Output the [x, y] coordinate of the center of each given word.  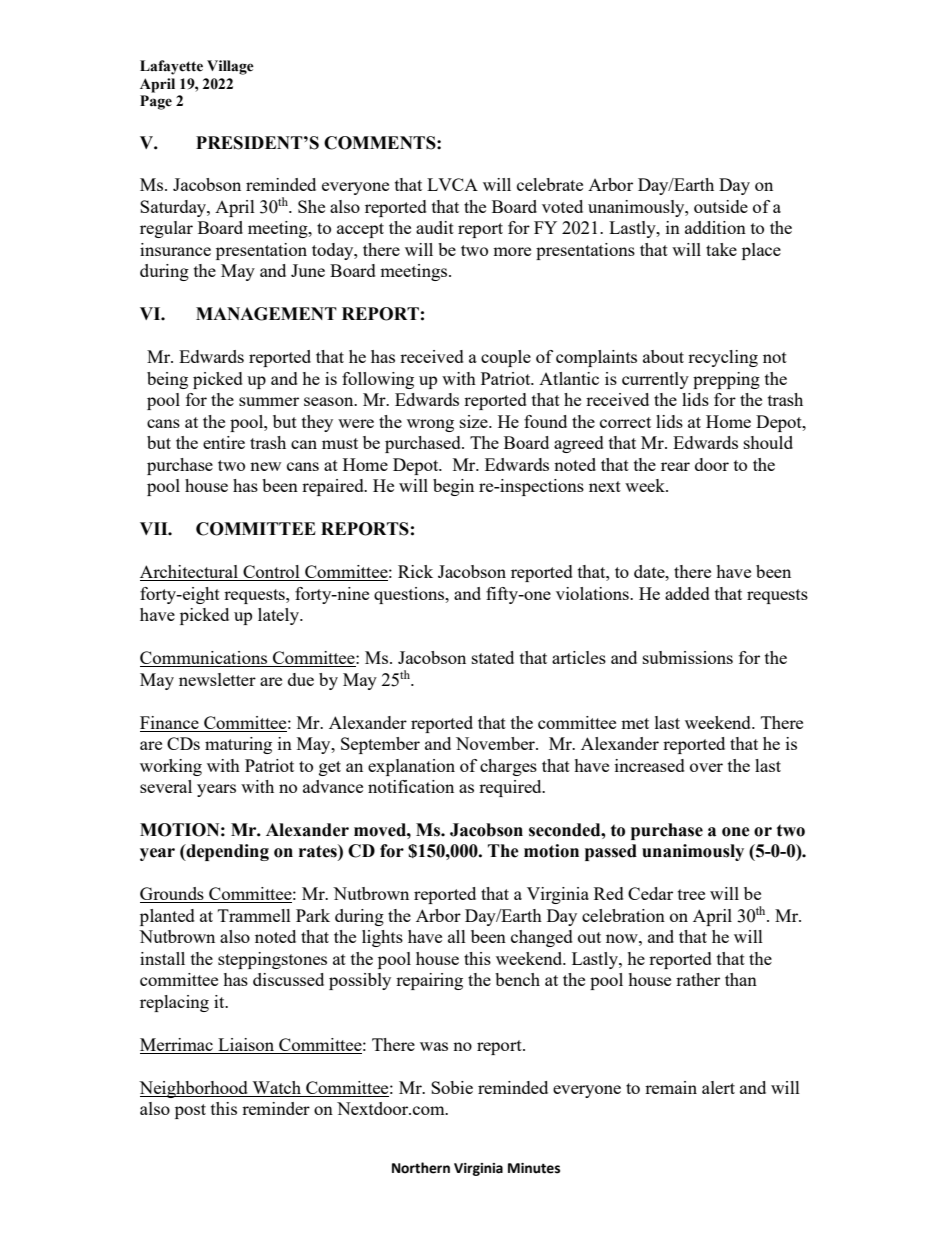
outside [721, 206]
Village [230, 67]
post [190, 1111]
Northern [421, 1168]
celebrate [550, 184]
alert [718, 1087]
